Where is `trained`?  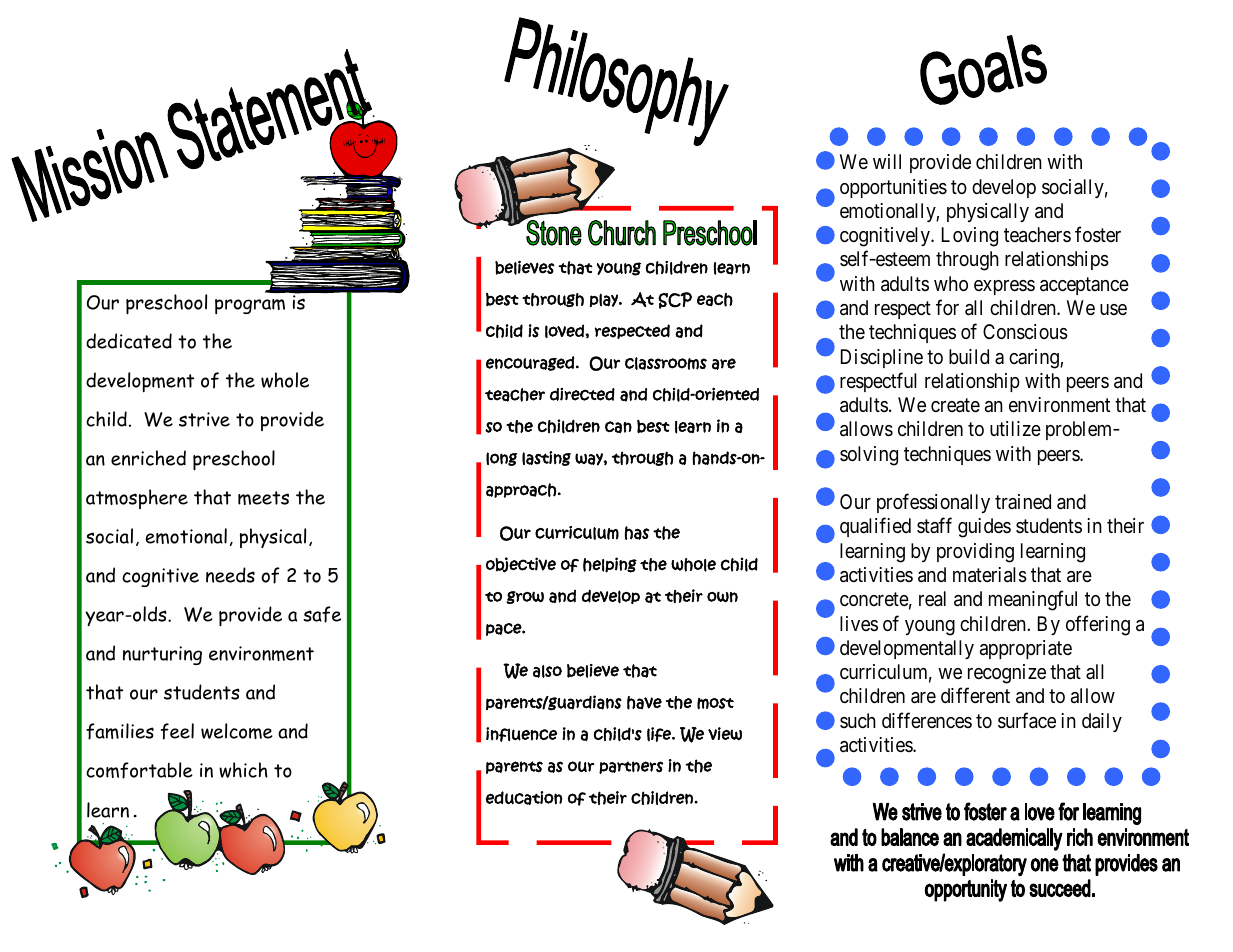
trained is located at coordinates (1023, 501).
